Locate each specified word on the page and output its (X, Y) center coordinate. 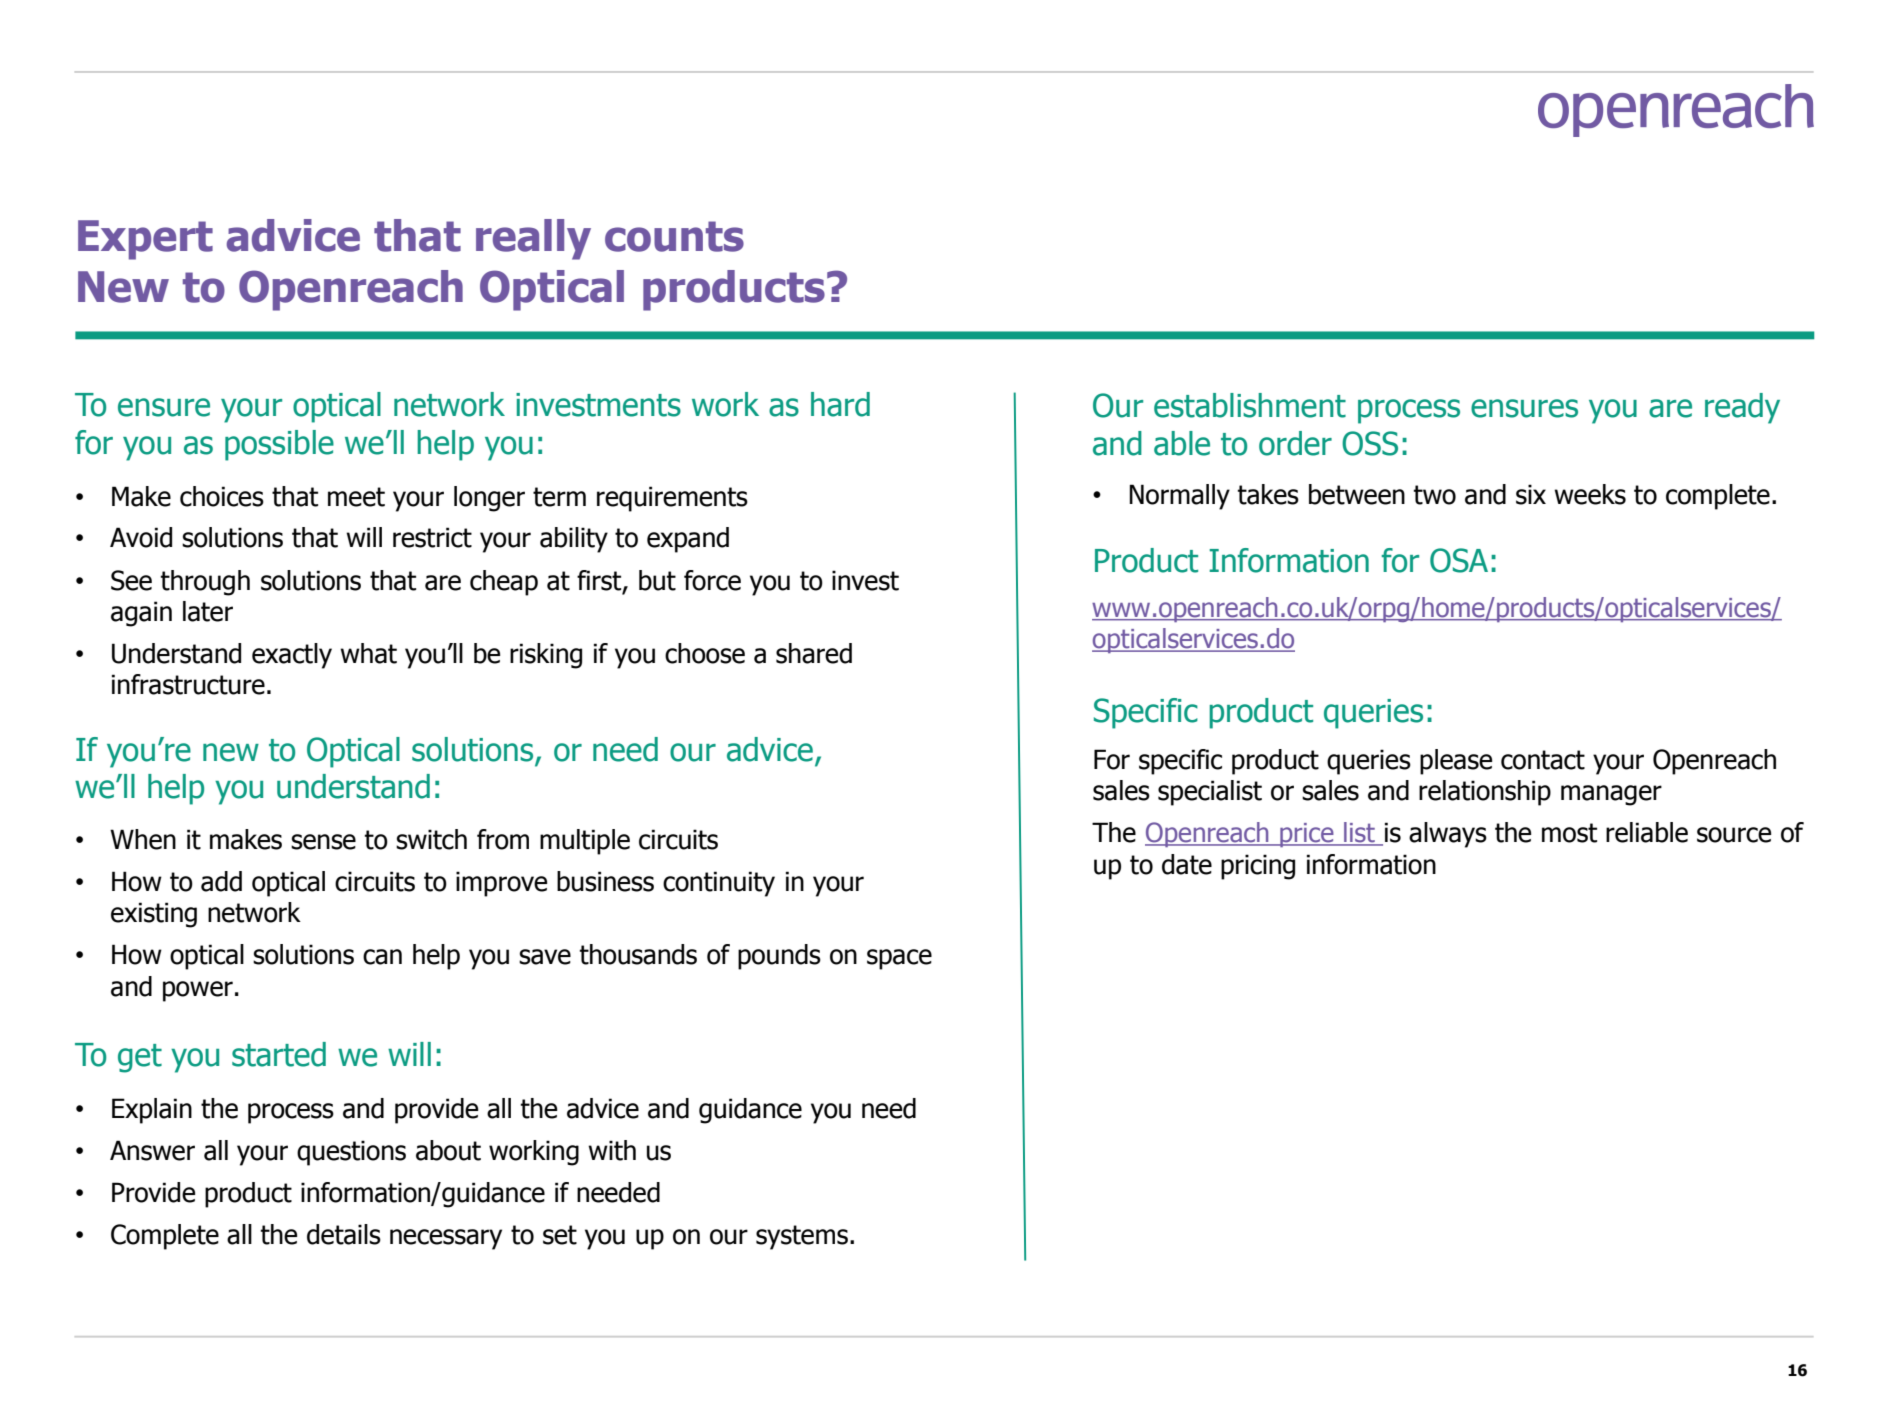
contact (1543, 760)
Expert (145, 240)
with (612, 1150)
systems (802, 1237)
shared (814, 653)
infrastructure (188, 684)
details (344, 1234)
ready (1742, 408)
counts (674, 236)
